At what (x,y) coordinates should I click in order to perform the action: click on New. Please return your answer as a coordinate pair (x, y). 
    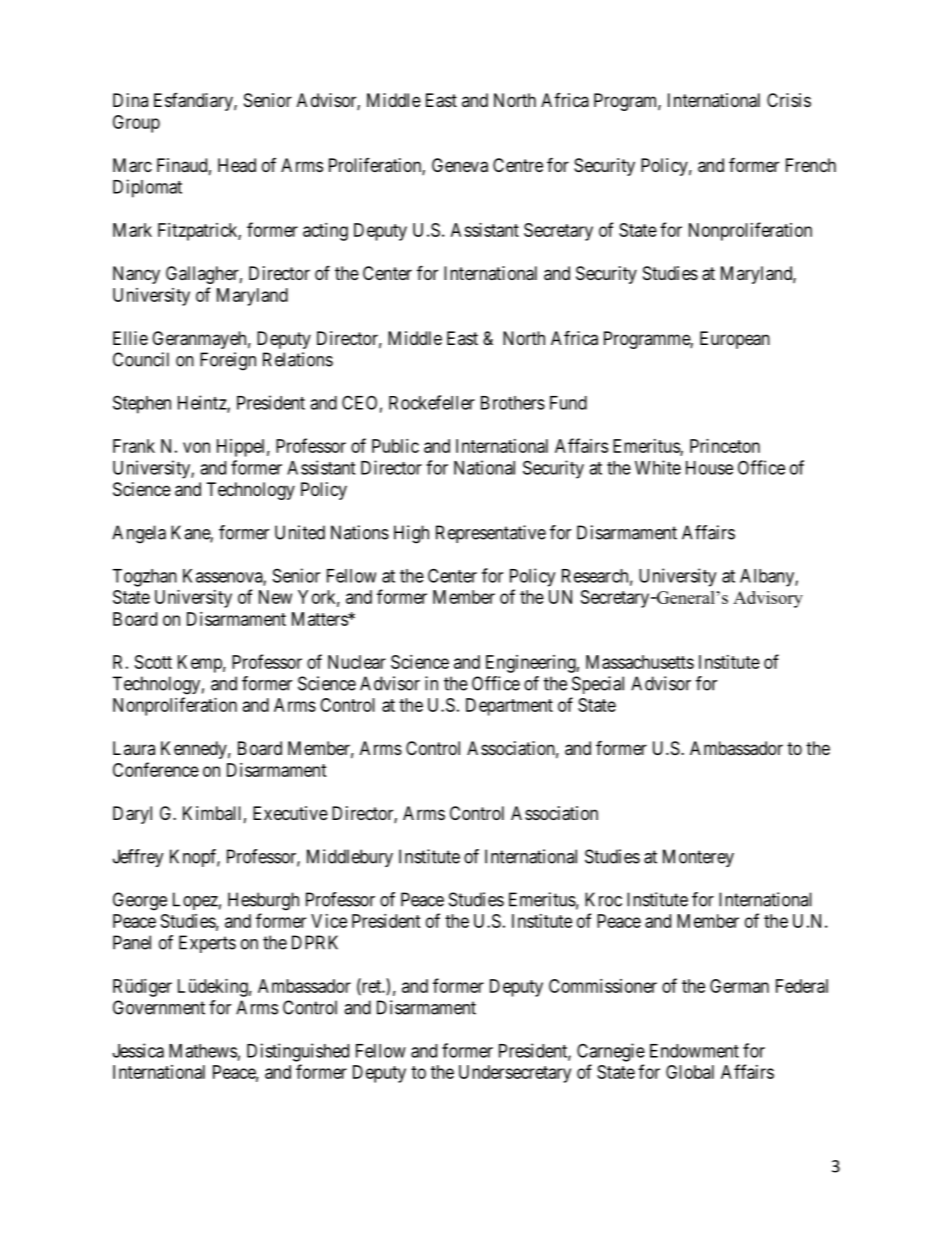
    Looking at the image, I should click on (275, 597).
